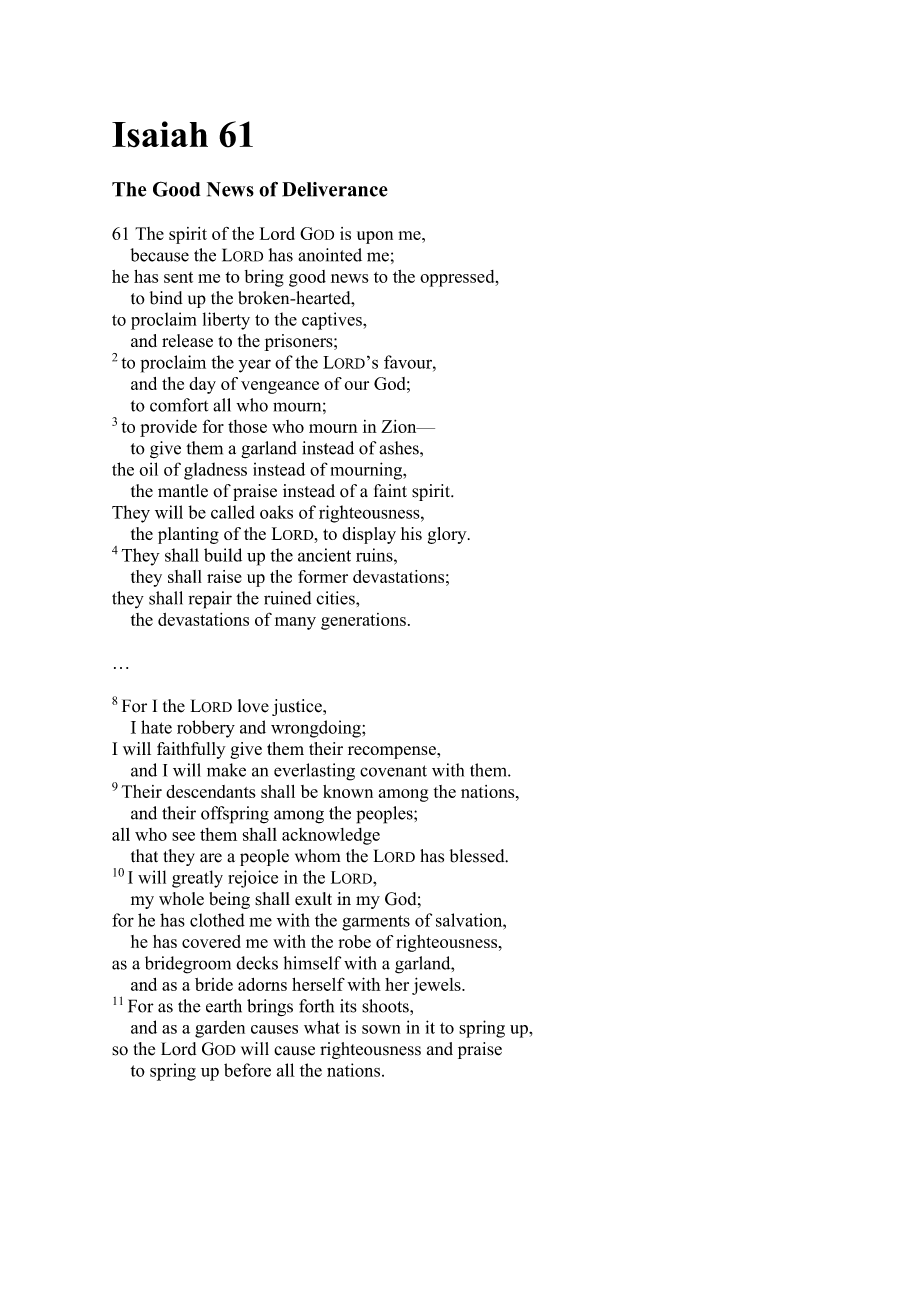 The height and width of the image is (1308, 924). I want to click on upon, so click(375, 237).
